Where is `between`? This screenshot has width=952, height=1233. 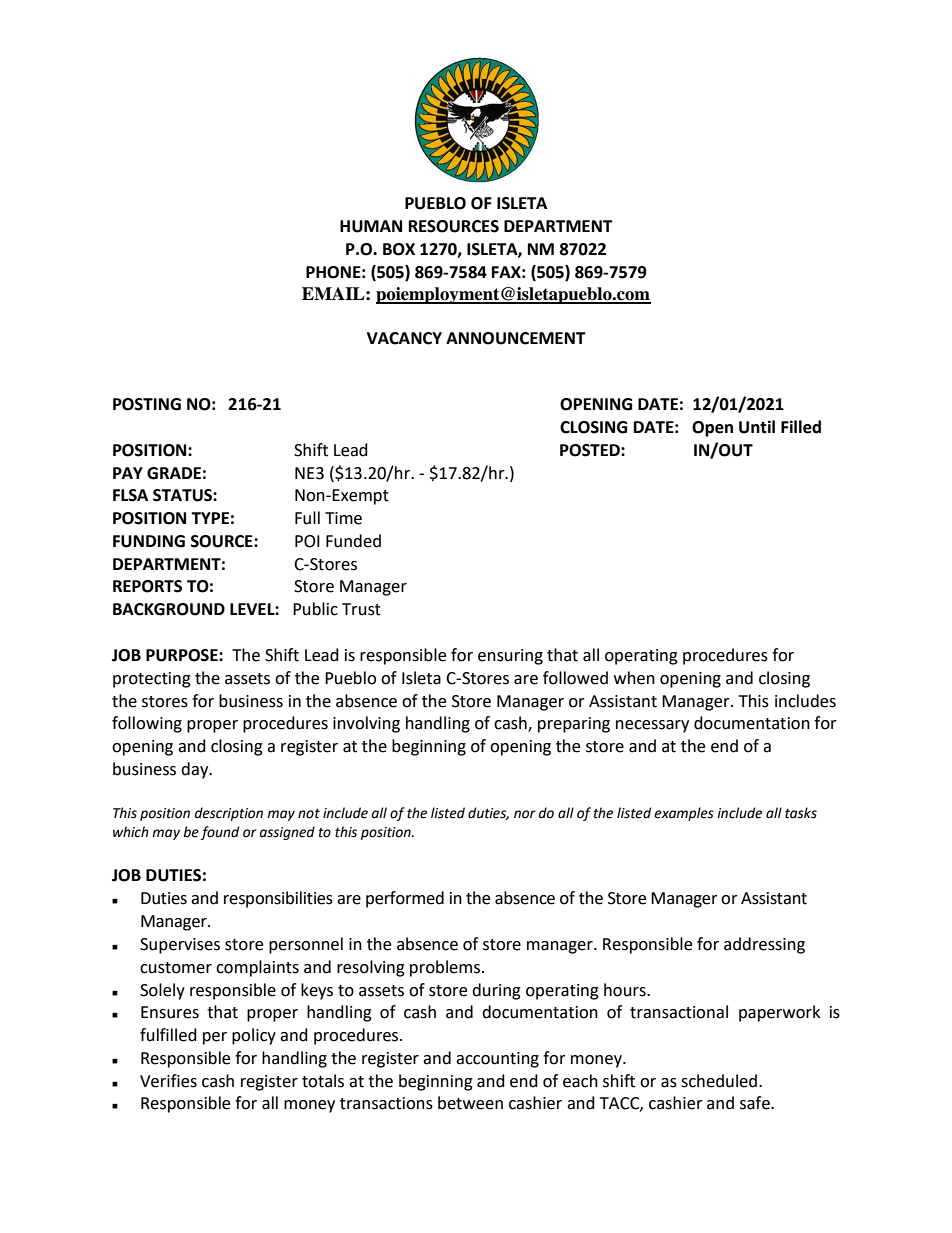
between is located at coordinates (470, 1103).
